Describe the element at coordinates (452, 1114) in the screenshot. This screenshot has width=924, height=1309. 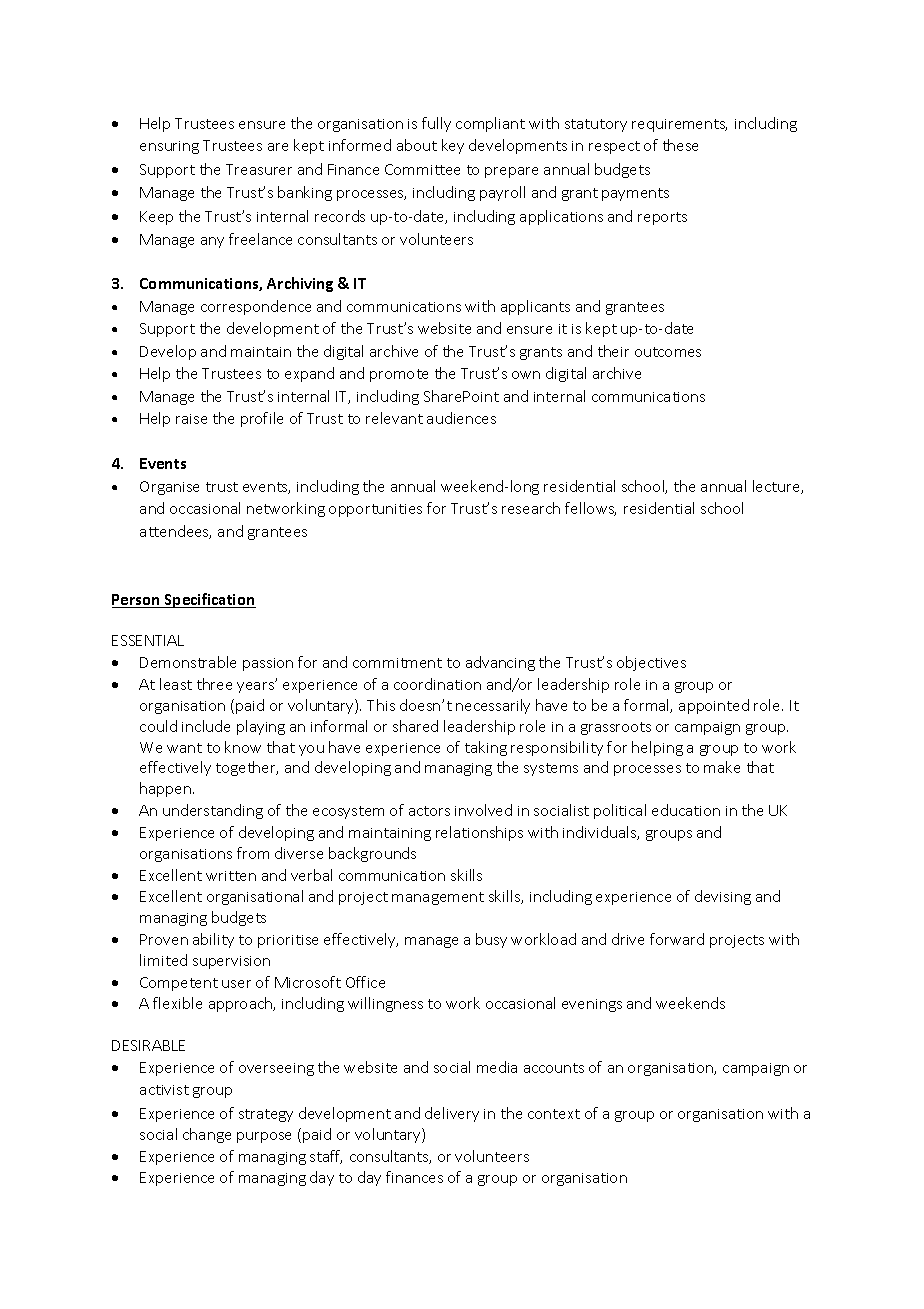
I see `delivery` at that location.
